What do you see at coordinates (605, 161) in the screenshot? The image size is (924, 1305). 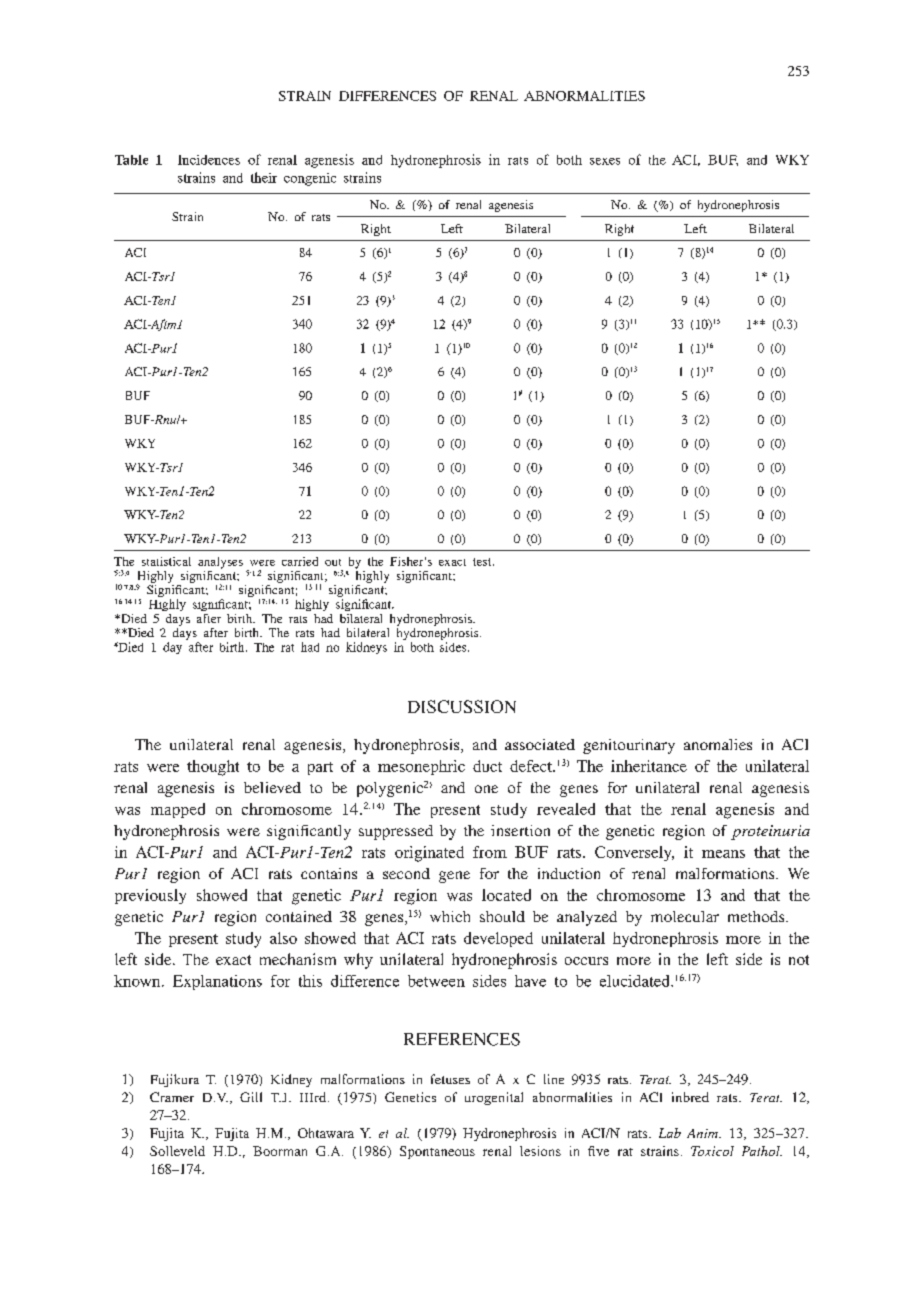 I see `sexes` at bounding box center [605, 161].
